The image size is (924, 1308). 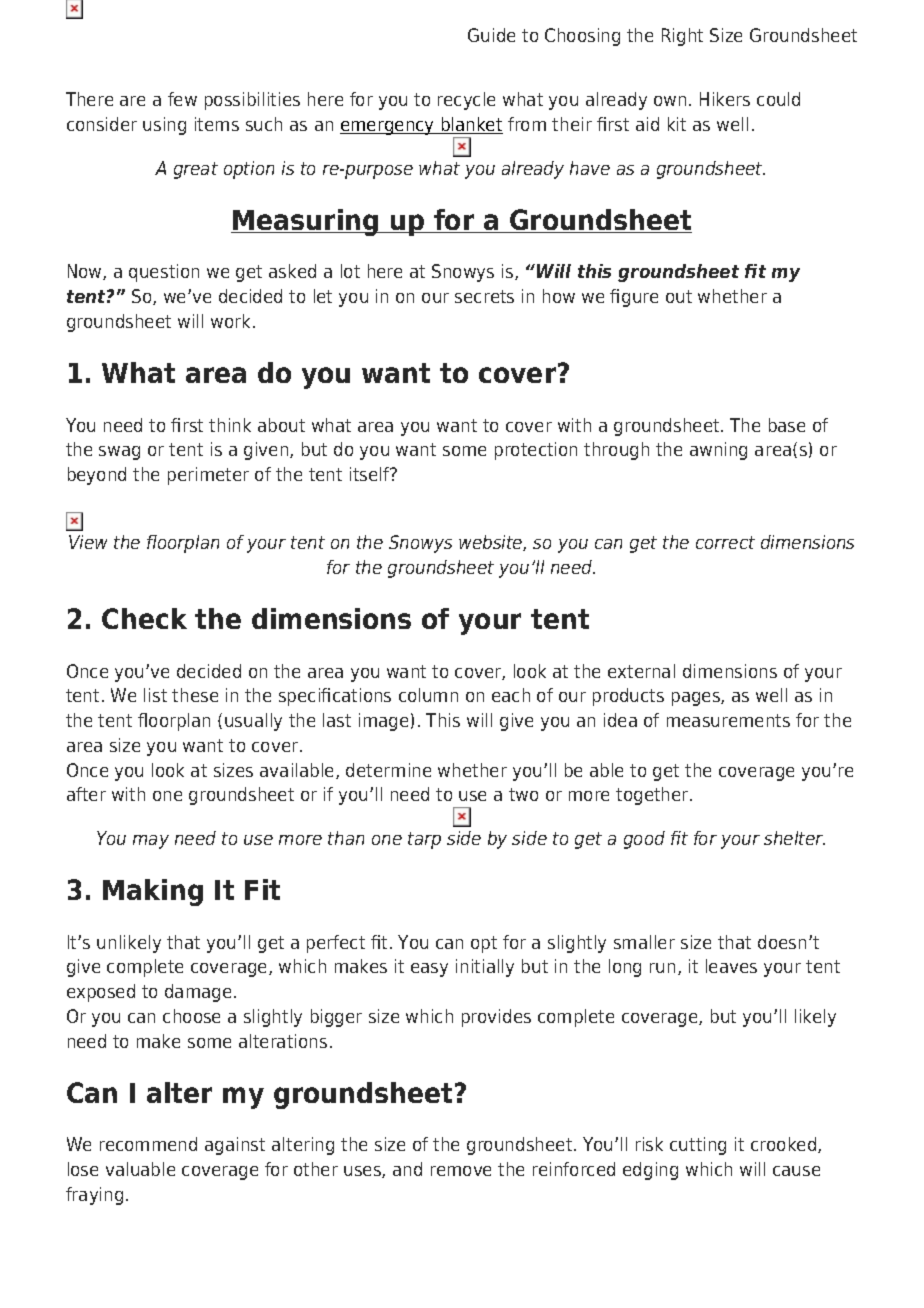 What do you see at coordinates (787, 425) in the screenshot?
I see `base` at bounding box center [787, 425].
